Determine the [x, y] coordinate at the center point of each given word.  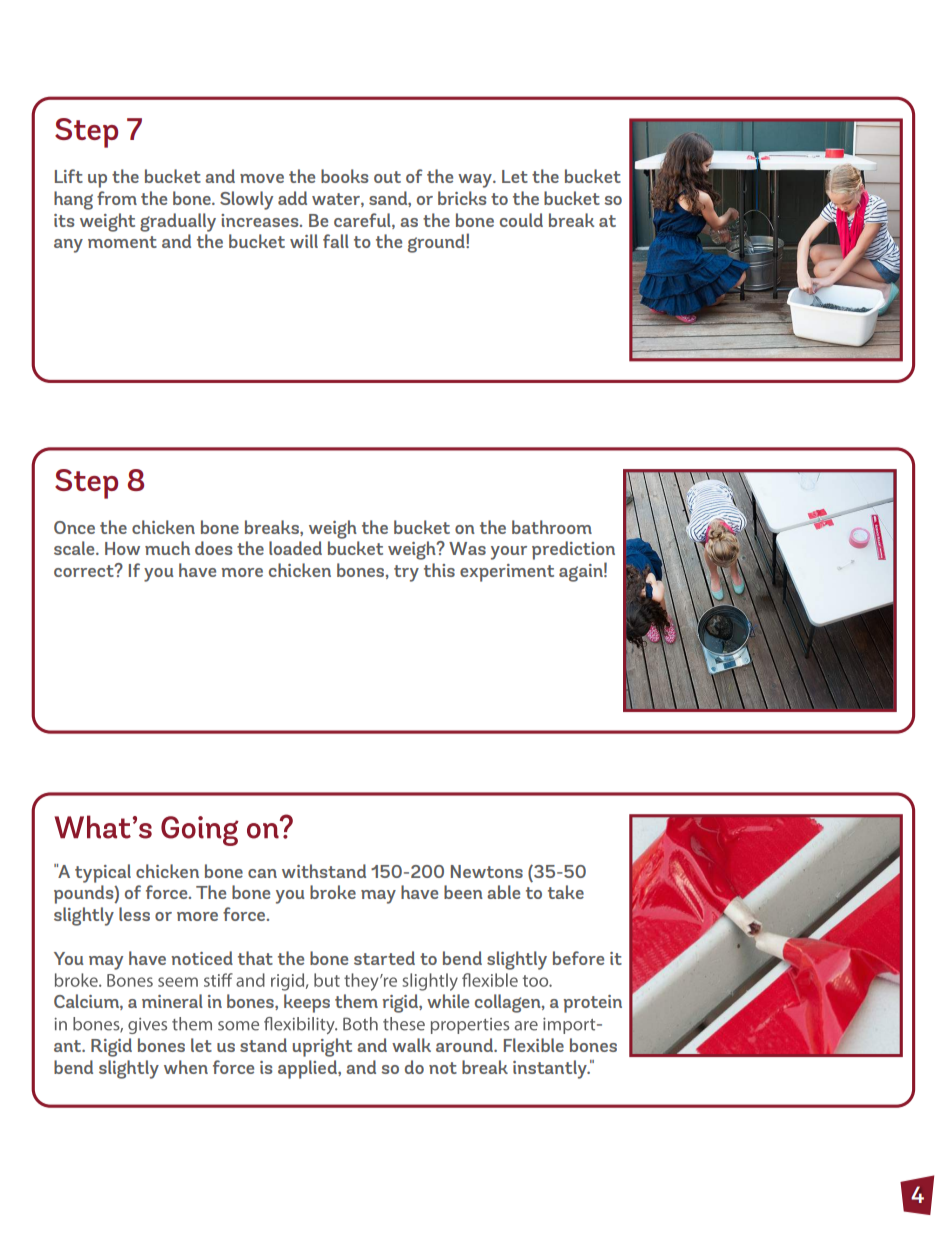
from [117, 198]
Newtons [487, 871]
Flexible [534, 1045]
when [186, 1067]
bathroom [552, 527]
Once [74, 527]
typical [103, 873]
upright [322, 1047]
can [262, 873]
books [344, 176]
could [521, 220]
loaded [295, 548]
